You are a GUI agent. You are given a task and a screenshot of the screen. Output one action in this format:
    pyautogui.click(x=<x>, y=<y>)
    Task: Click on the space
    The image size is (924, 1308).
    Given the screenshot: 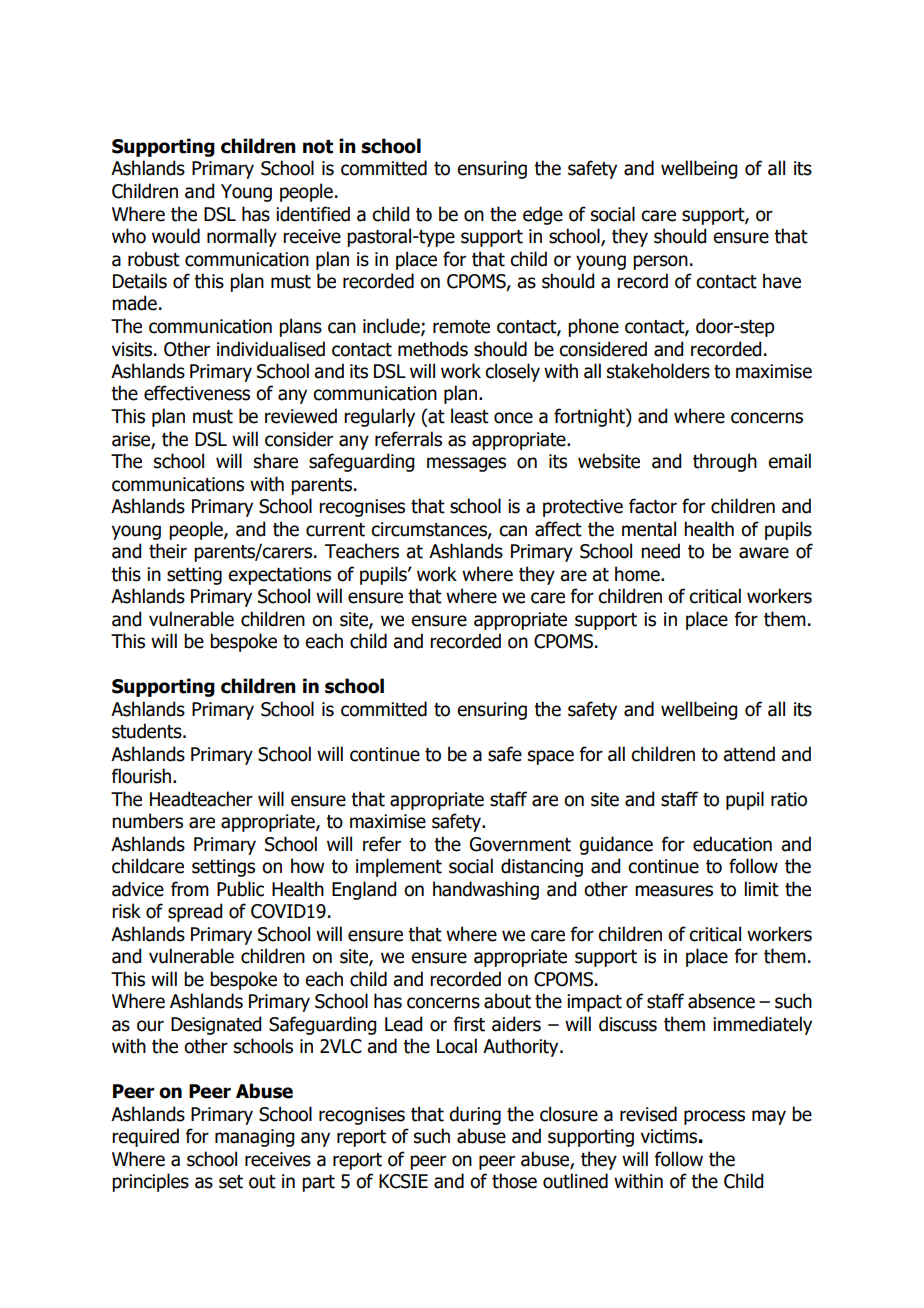 What is the action you would take?
    pyautogui.click(x=551, y=757)
